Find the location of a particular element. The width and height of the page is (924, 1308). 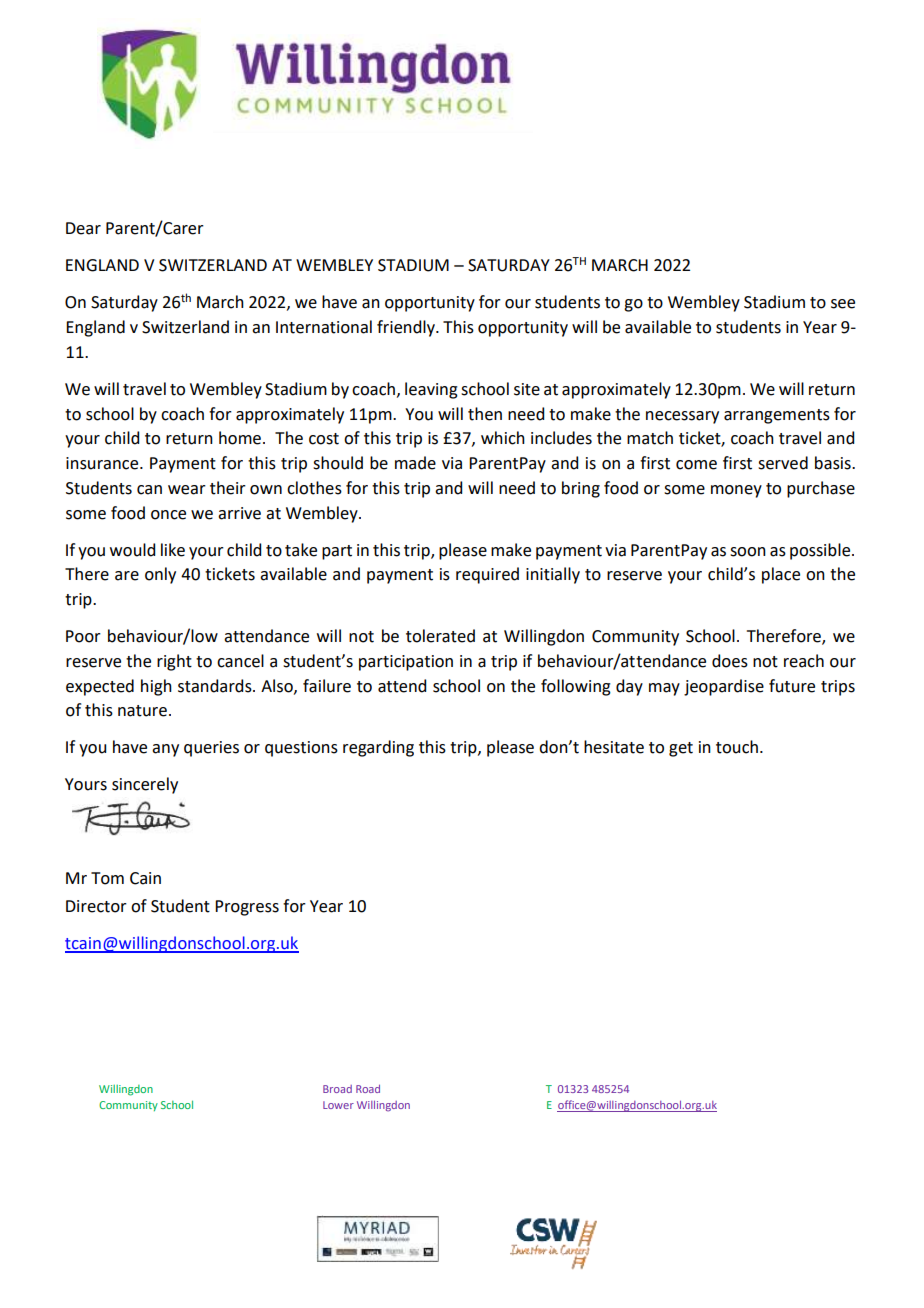

touch is located at coordinates (737, 747).
